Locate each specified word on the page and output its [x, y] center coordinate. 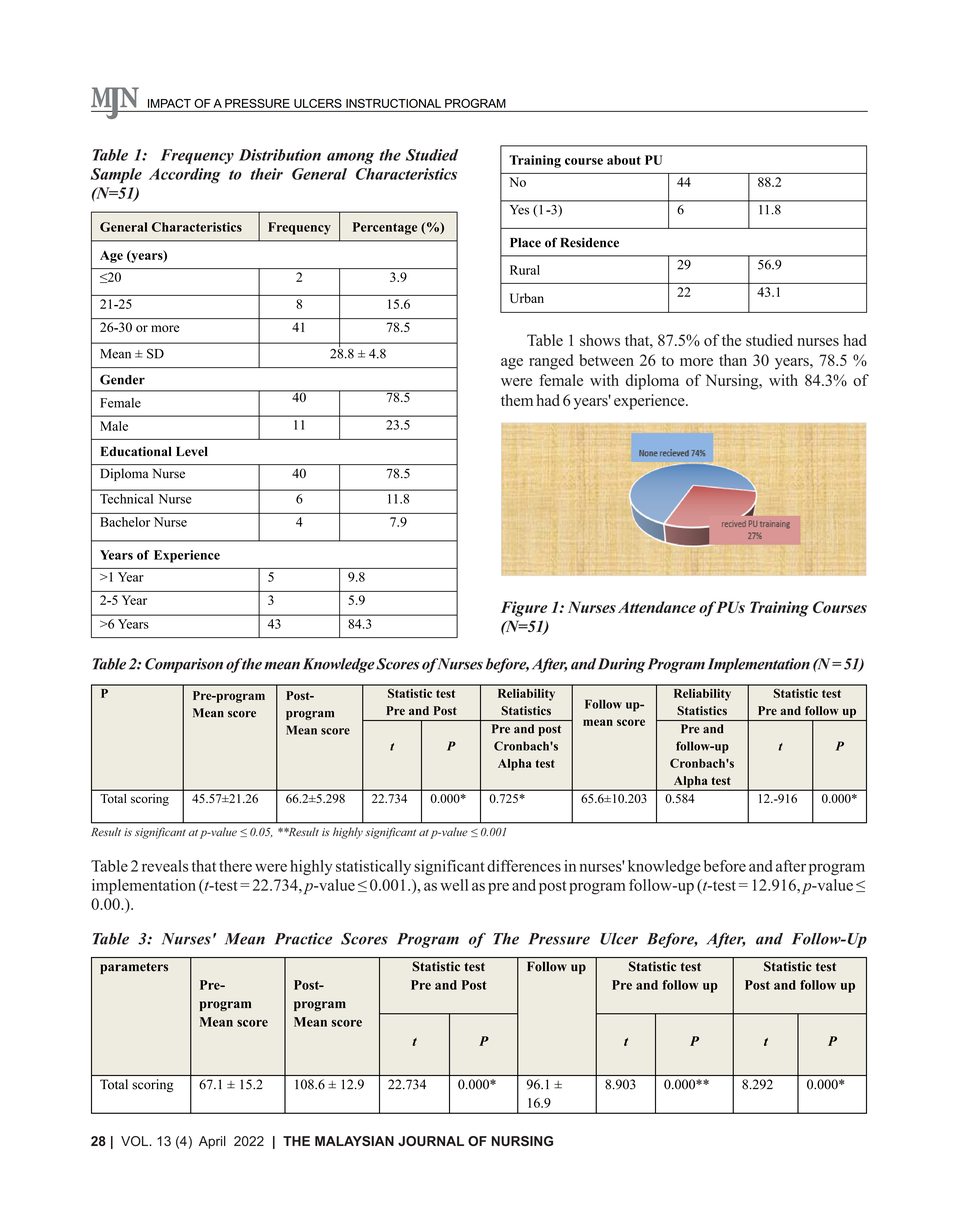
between [606, 360]
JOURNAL [431, 1141]
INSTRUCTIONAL [393, 103]
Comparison [184, 665]
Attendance [657, 607]
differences [524, 866]
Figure [524, 609]
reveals [165, 866]
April [212, 1142]
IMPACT [169, 103]
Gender [122, 379]
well [454, 885]
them [517, 400]
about [624, 160]
